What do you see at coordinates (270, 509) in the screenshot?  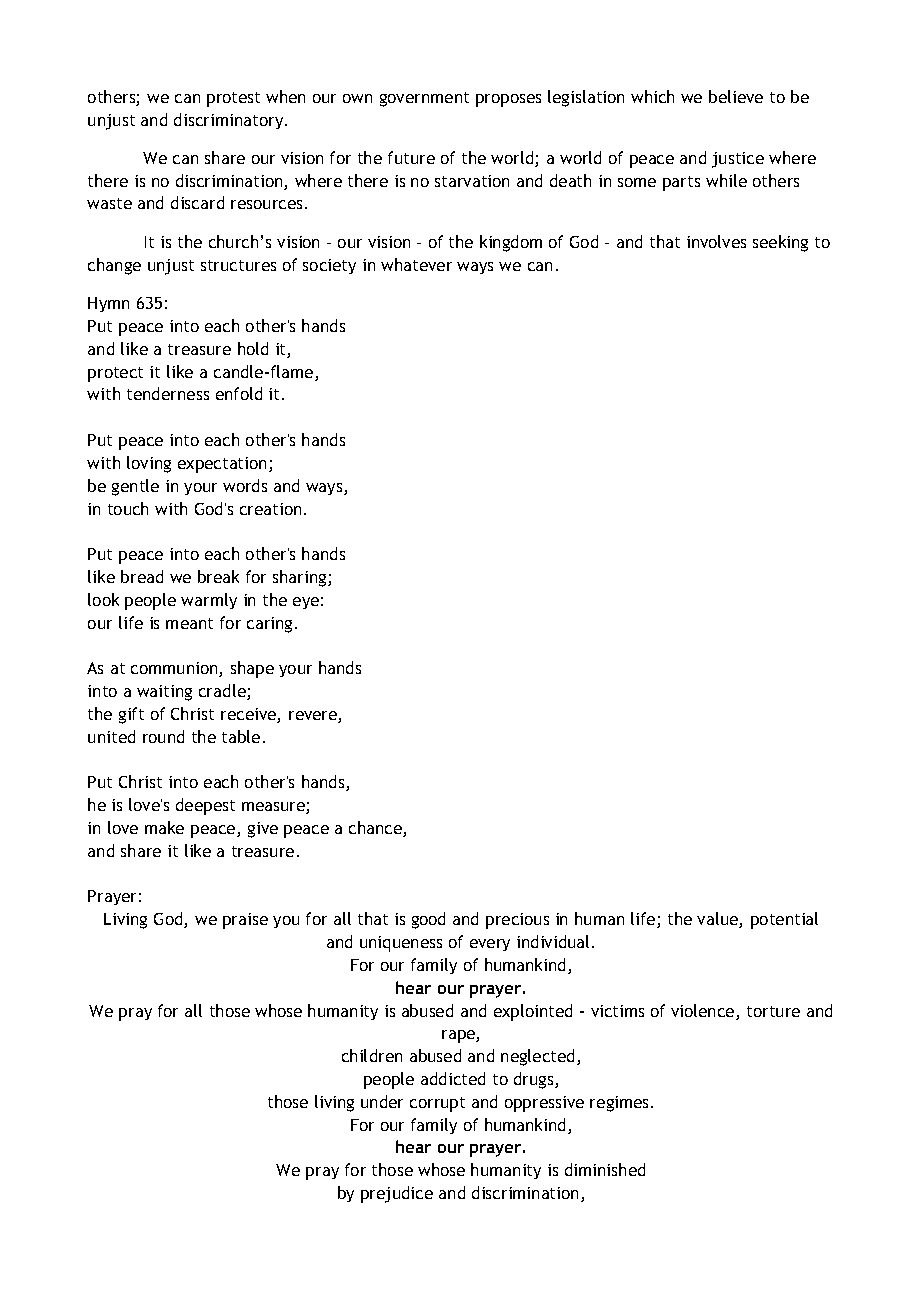 I see `creation` at bounding box center [270, 509].
